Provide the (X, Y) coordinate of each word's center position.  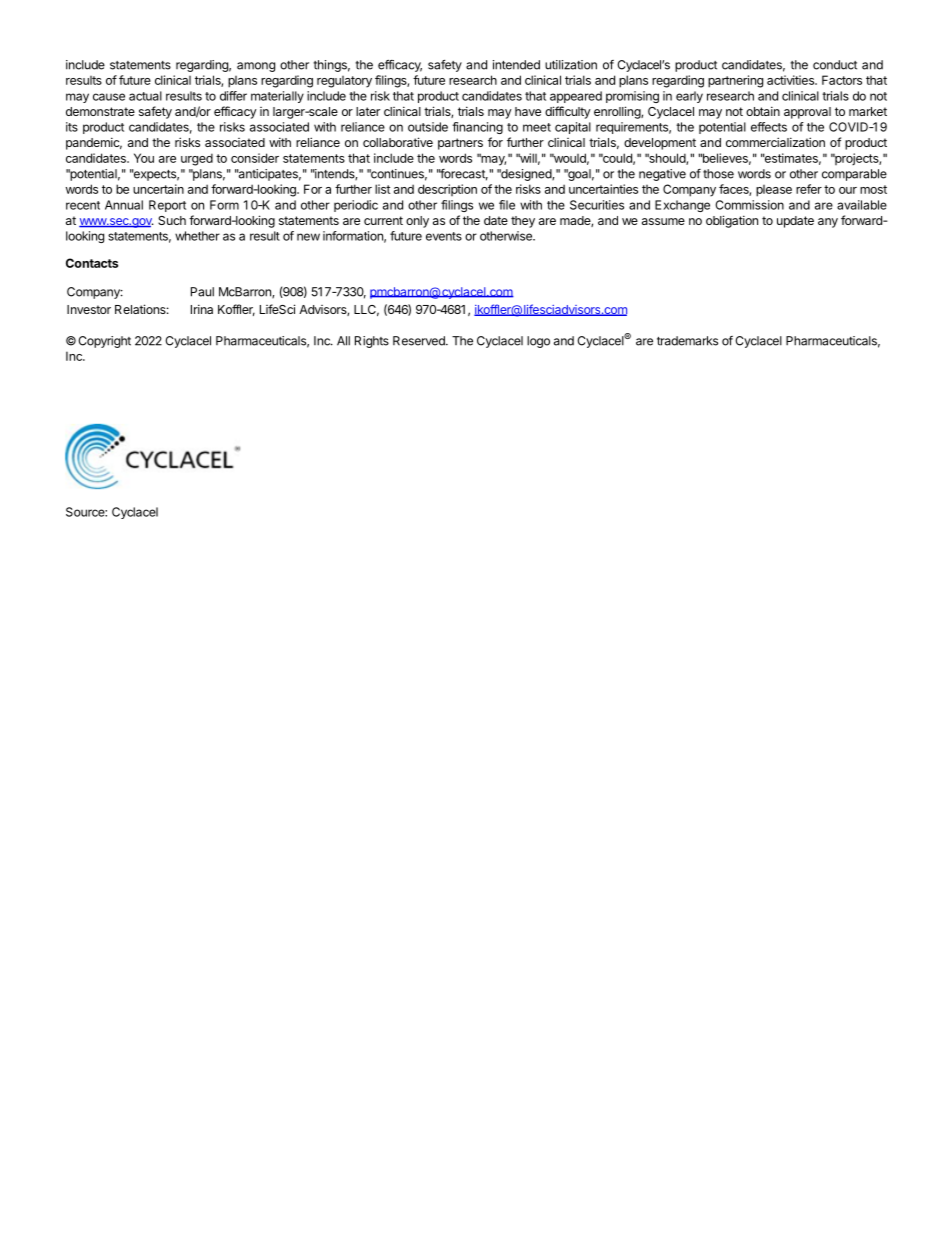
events (444, 236)
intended (516, 65)
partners (460, 144)
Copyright (104, 342)
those (718, 174)
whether (197, 236)
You (144, 158)
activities (791, 80)
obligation (732, 221)
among (256, 67)
